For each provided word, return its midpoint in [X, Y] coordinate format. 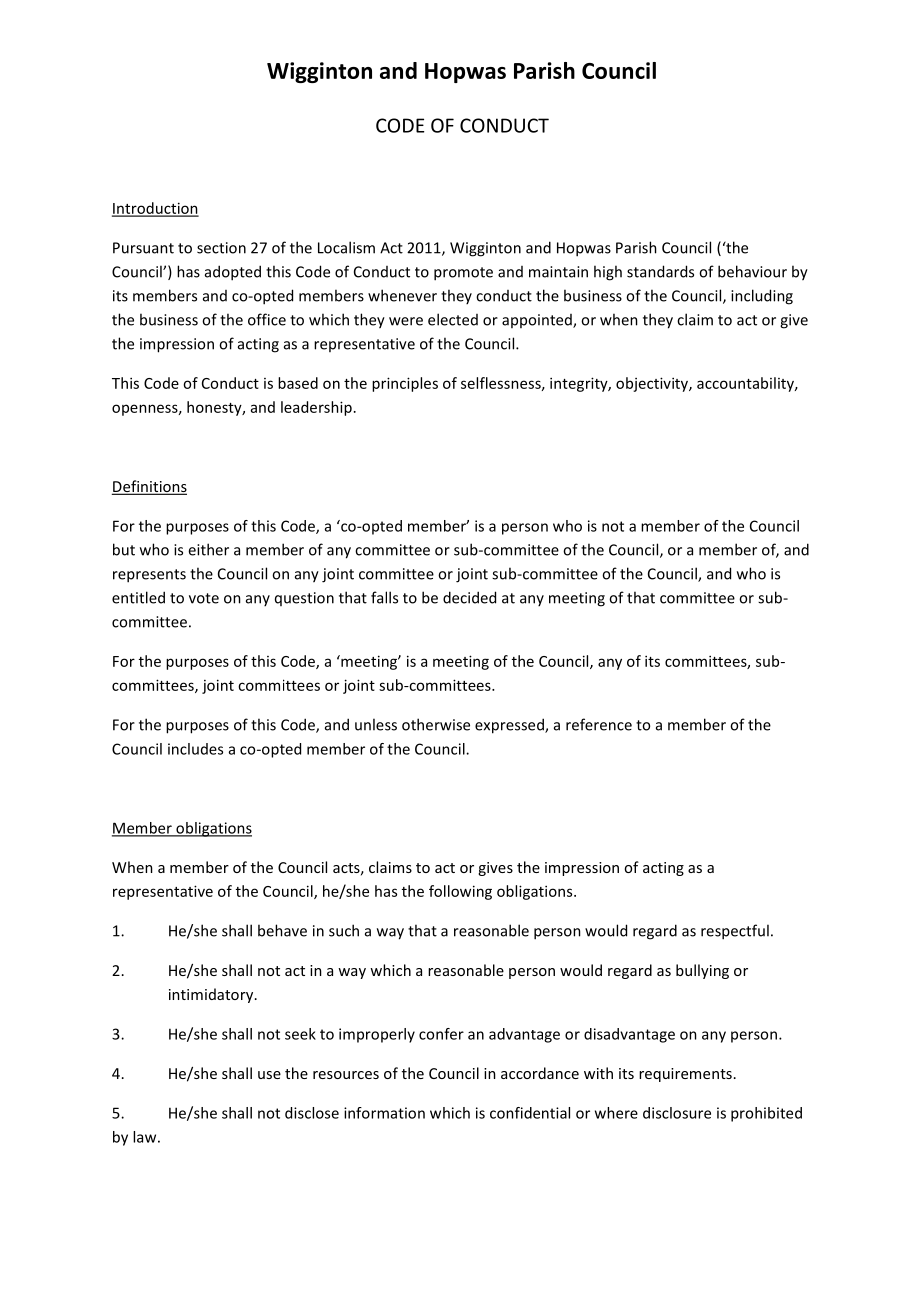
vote [204, 598]
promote [463, 274]
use [269, 1075]
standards [660, 271]
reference [599, 724]
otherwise [436, 724]
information [384, 1113]
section [221, 248]
